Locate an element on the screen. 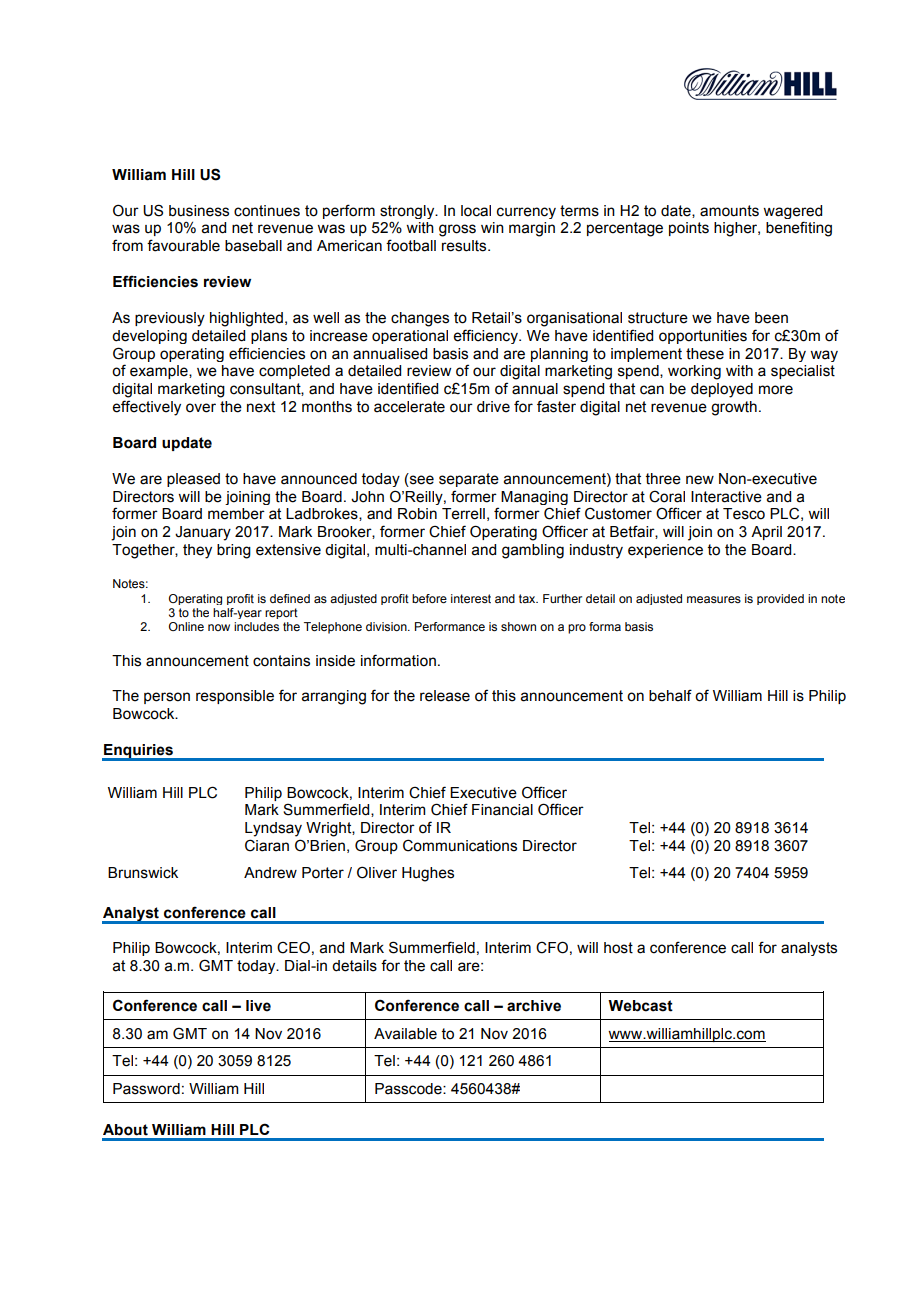 The height and width of the screenshot is (1308, 924). Andrew is located at coordinates (270, 873).
